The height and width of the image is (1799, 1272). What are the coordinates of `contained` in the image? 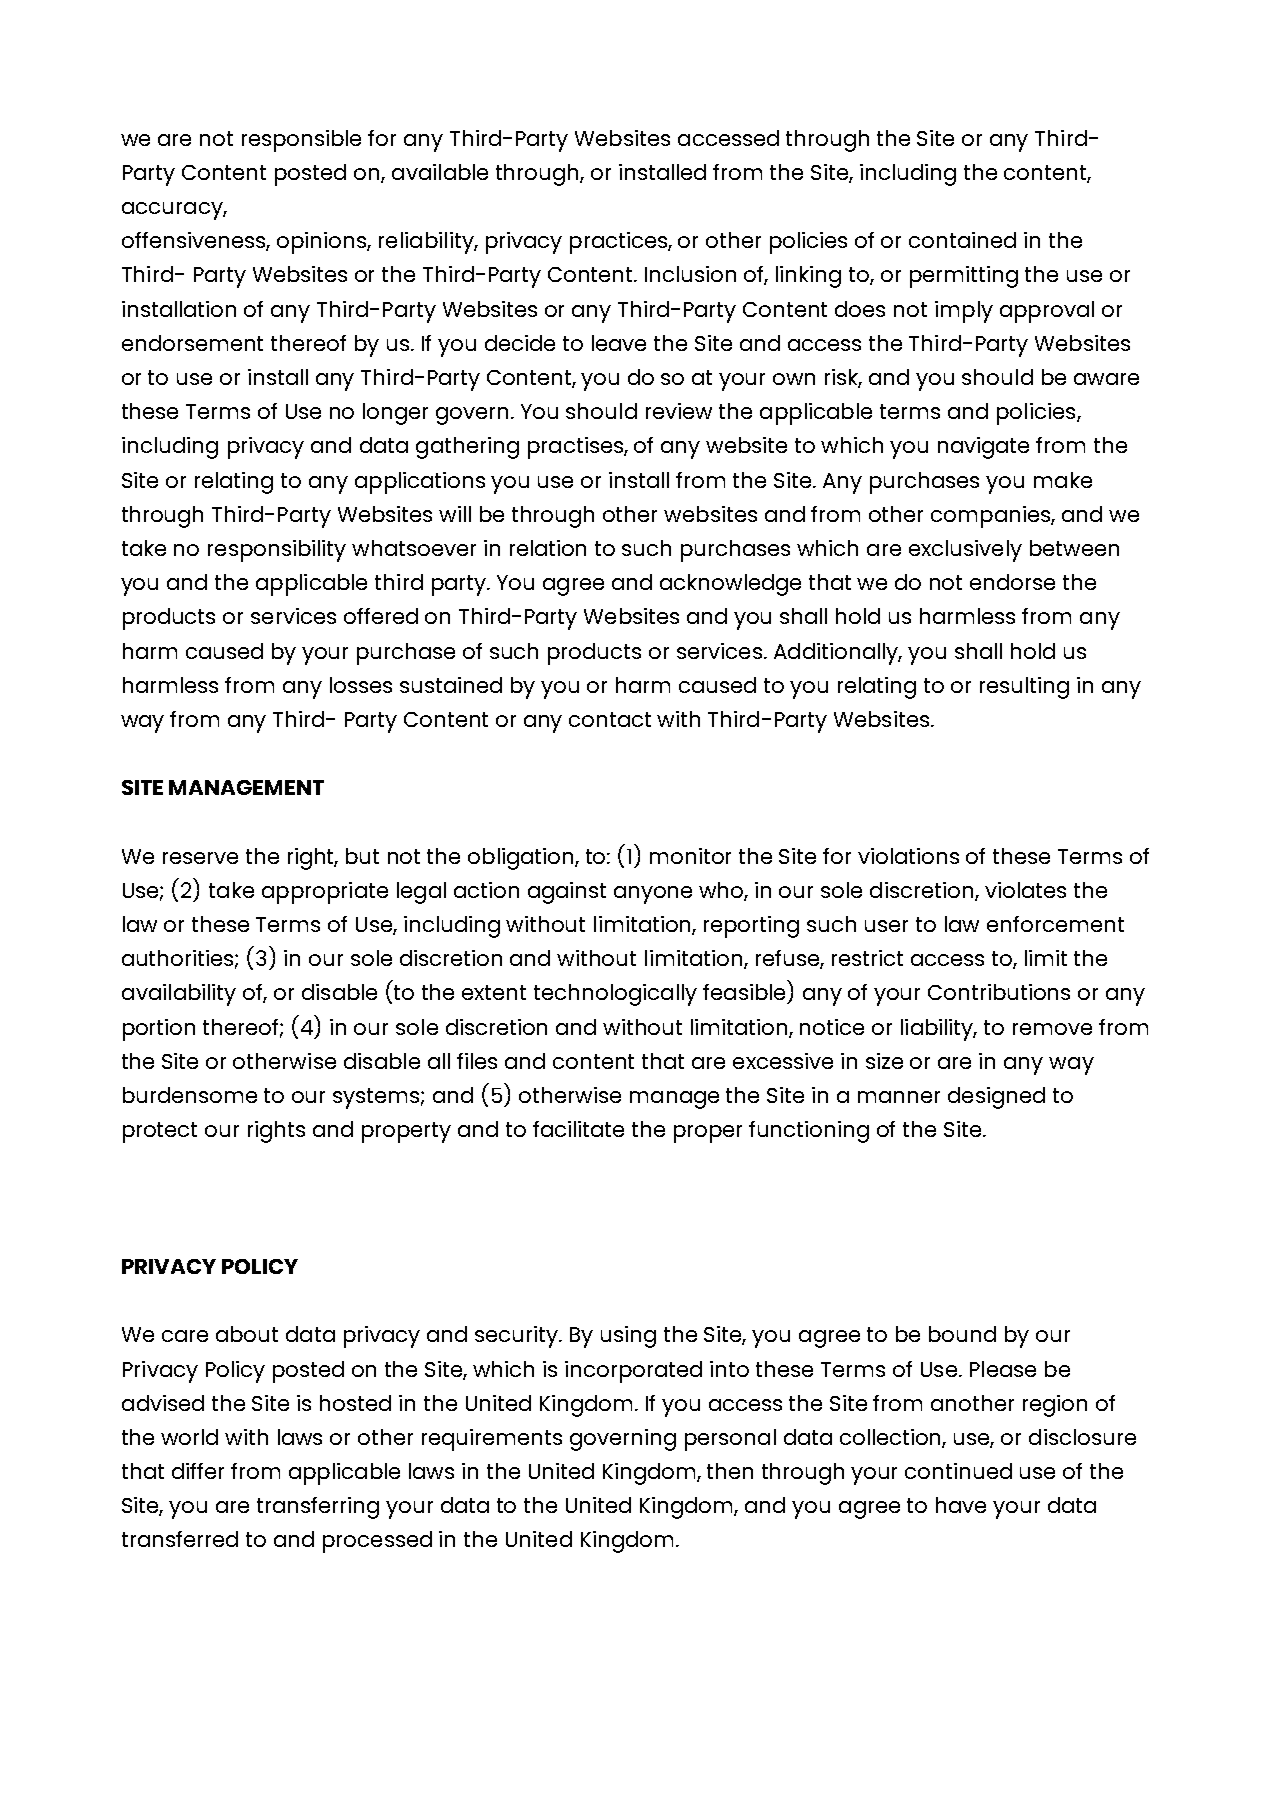 It's located at (962, 240).
